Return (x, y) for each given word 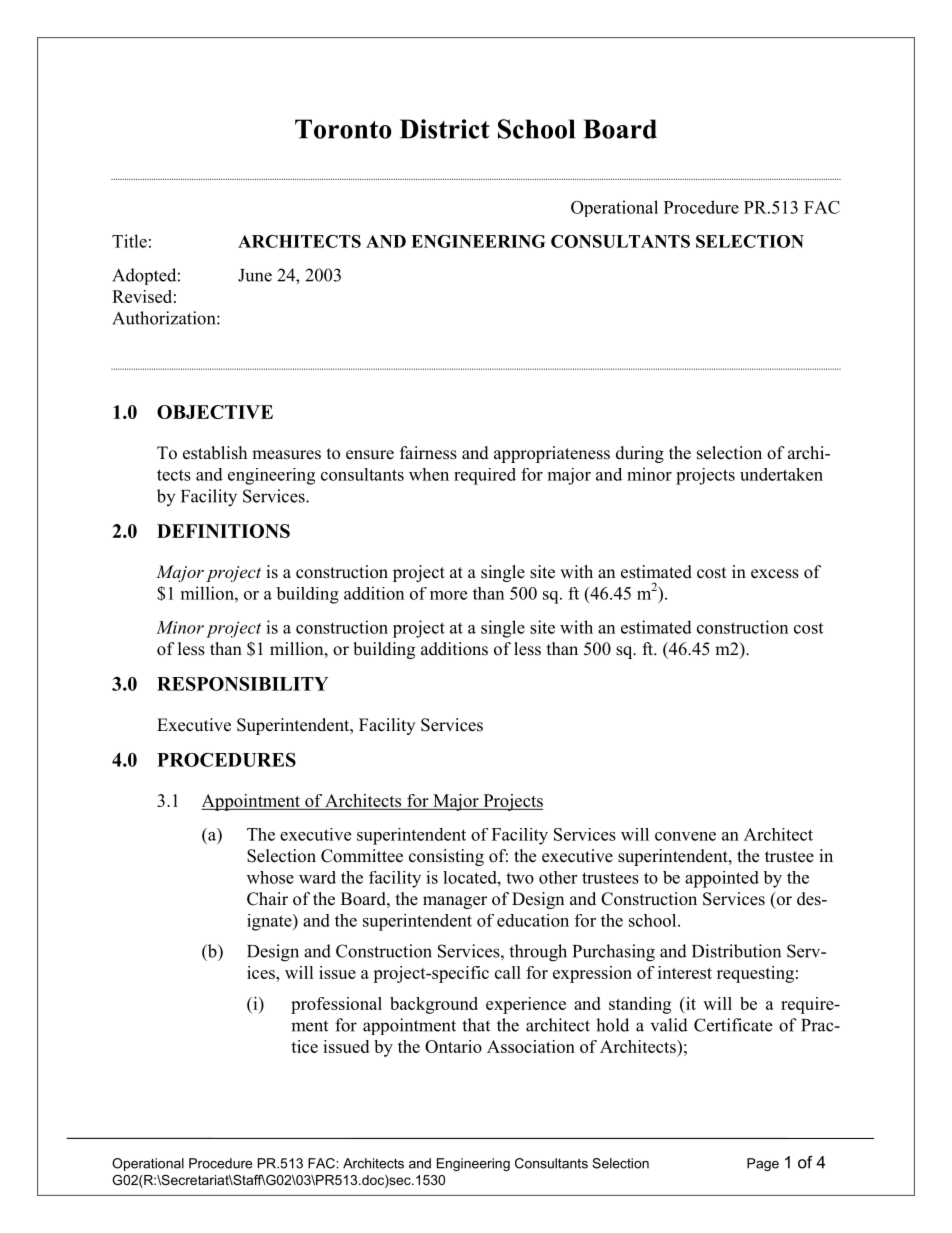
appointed (722, 879)
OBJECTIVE (215, 412)
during (640, 454)
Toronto (343, 129)
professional (336, 1005)
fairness (428, 453)
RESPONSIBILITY (242, 684)
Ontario (453, 1046)
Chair (267, 899)
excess (775, 574)
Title (129, 241)
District (445, 129)
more (448, 595)
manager (455, 902)
